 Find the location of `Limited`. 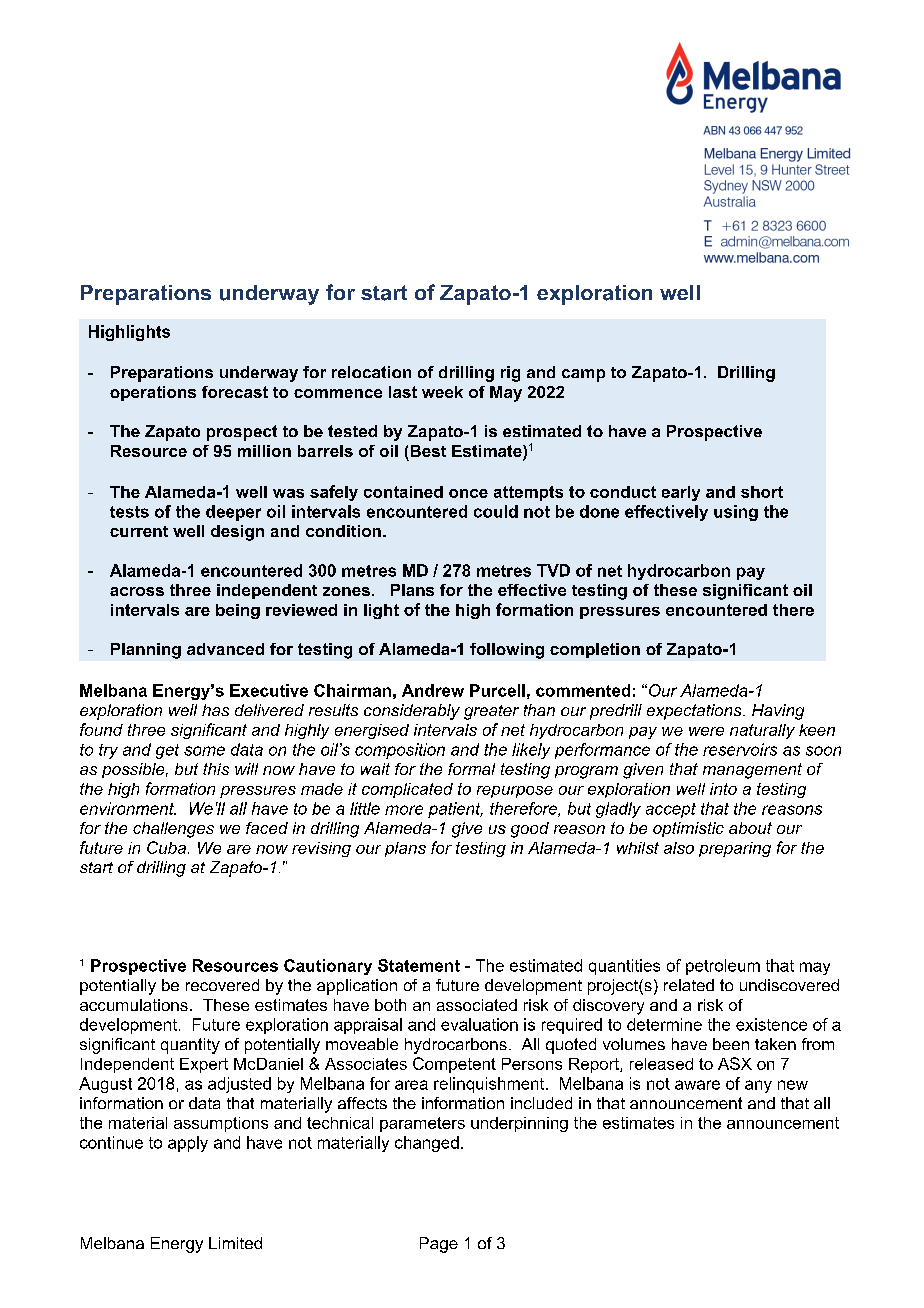

Limited is located at coordinates (235, 1243).
